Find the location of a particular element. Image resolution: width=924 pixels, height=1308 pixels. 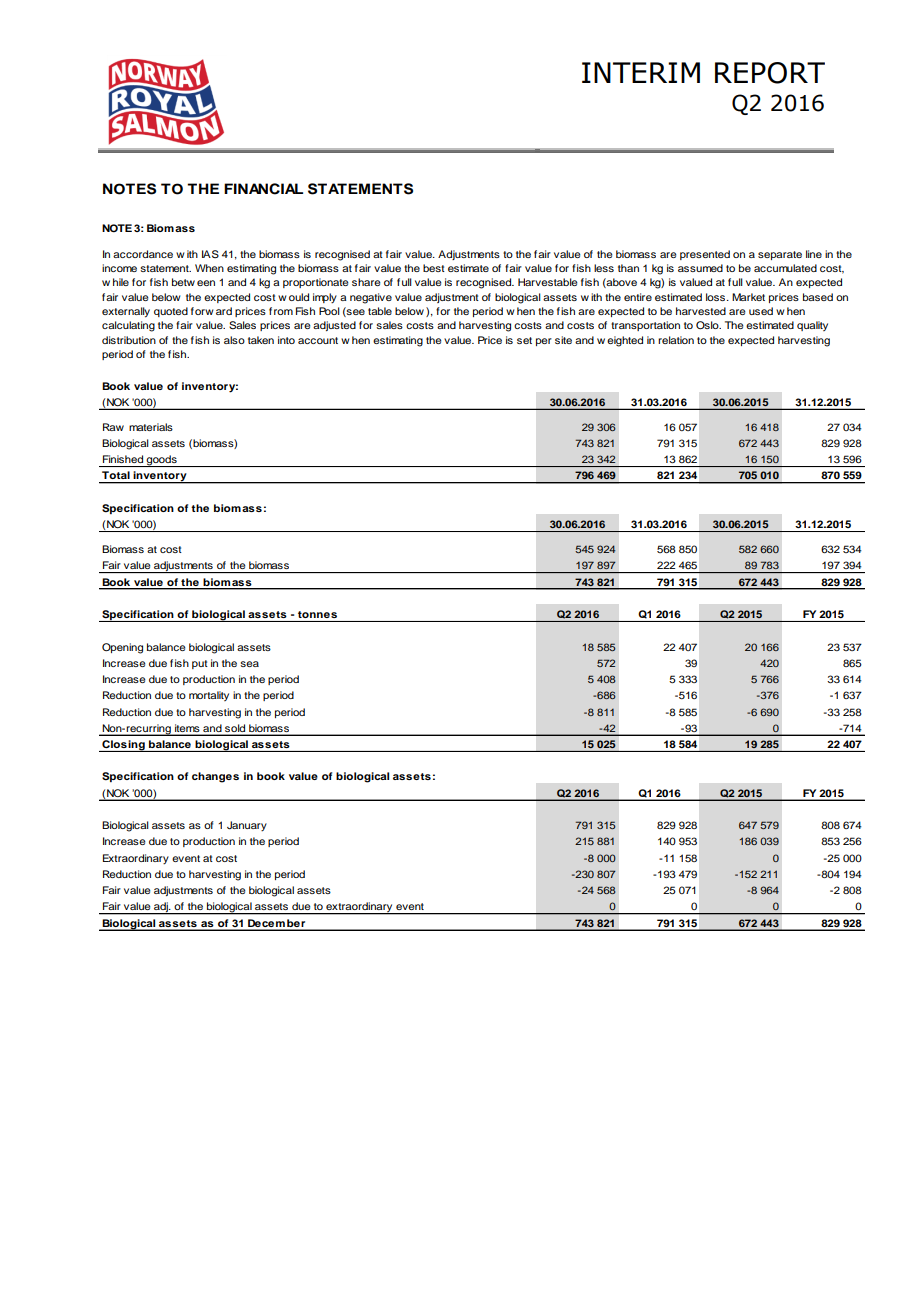

Oslo is located at coordinates (708, 325).
